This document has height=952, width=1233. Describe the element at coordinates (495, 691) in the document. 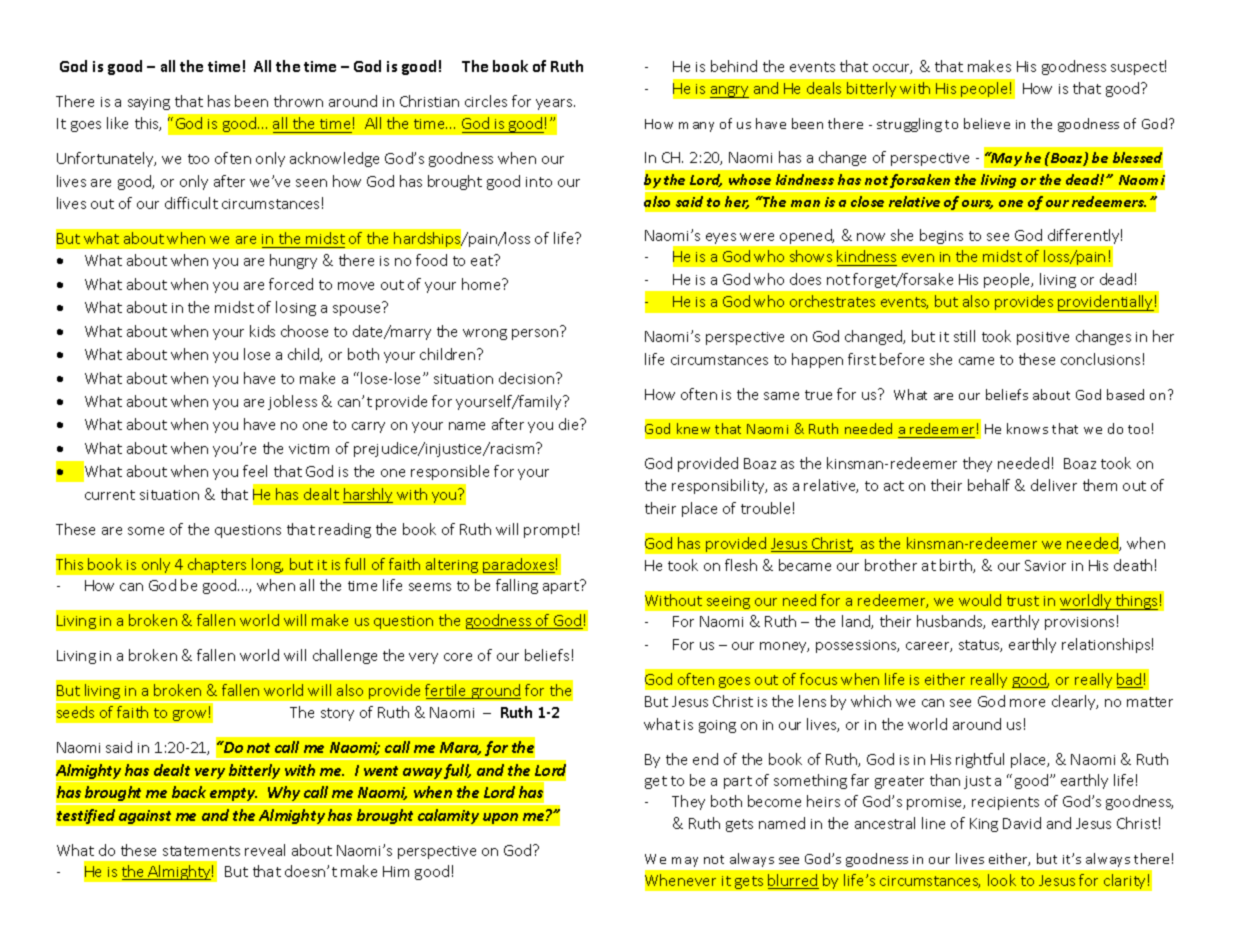

I see `ground` at that location.
